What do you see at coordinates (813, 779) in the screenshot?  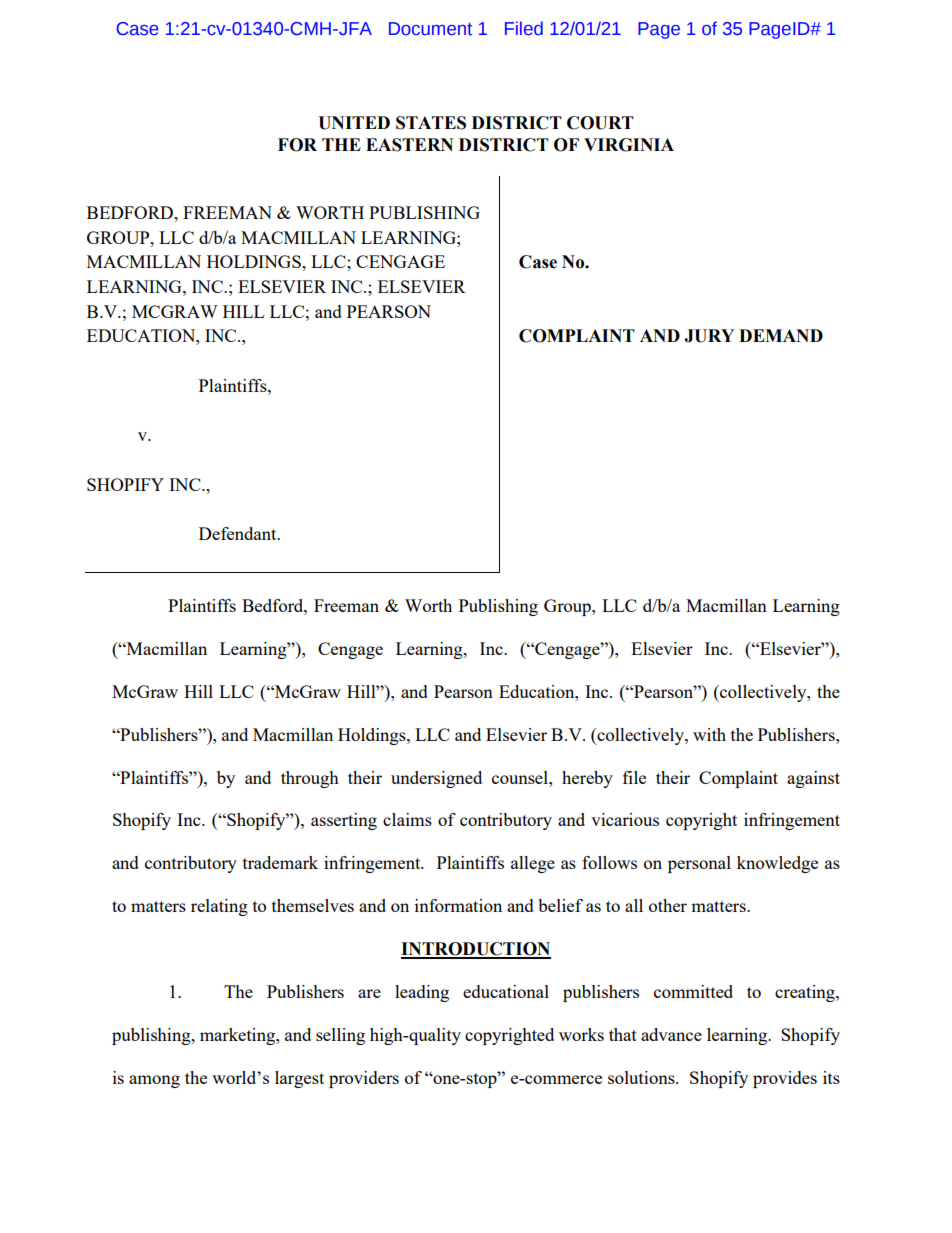 I see `against` at bounding box center [813, 779].
